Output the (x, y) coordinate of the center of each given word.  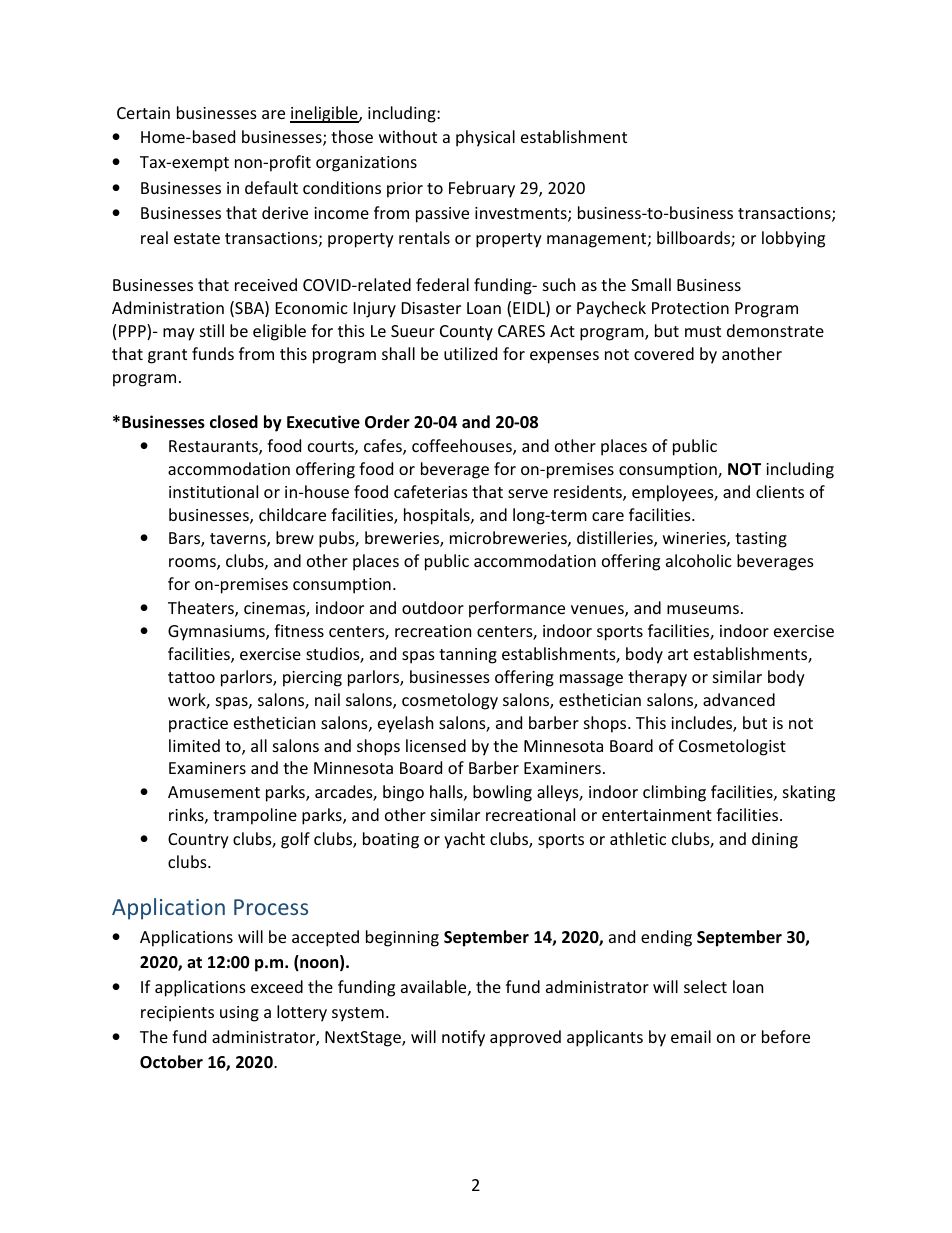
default (271, 187)
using (239, 1014)
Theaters (202, 609)
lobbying (793, 239)
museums (703, 609)
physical (485, 138)
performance (517, 609)
